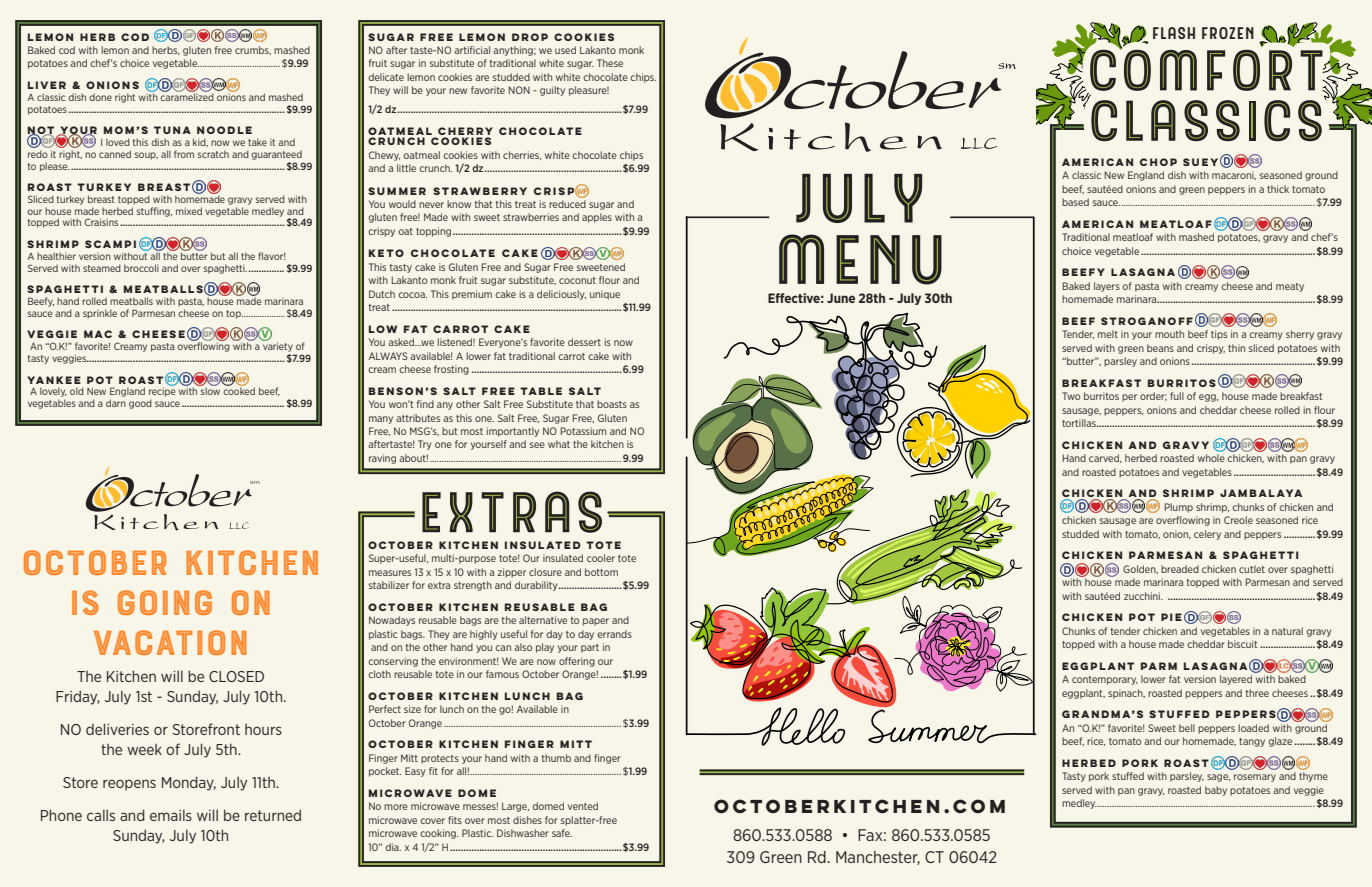  I want to click on sprinkle, so click(100, 314).
